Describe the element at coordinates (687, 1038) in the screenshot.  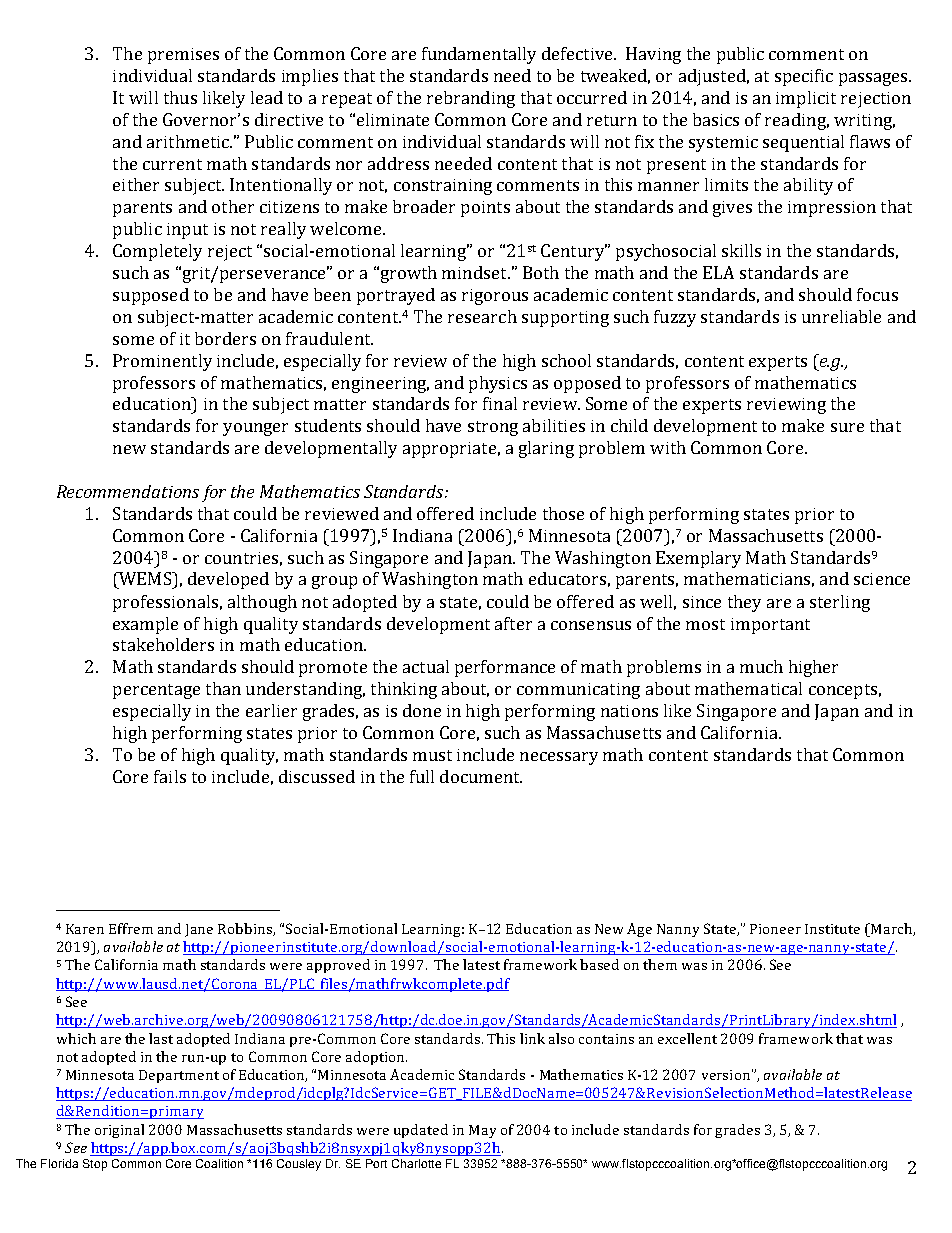
I see `excellent` at that location.
